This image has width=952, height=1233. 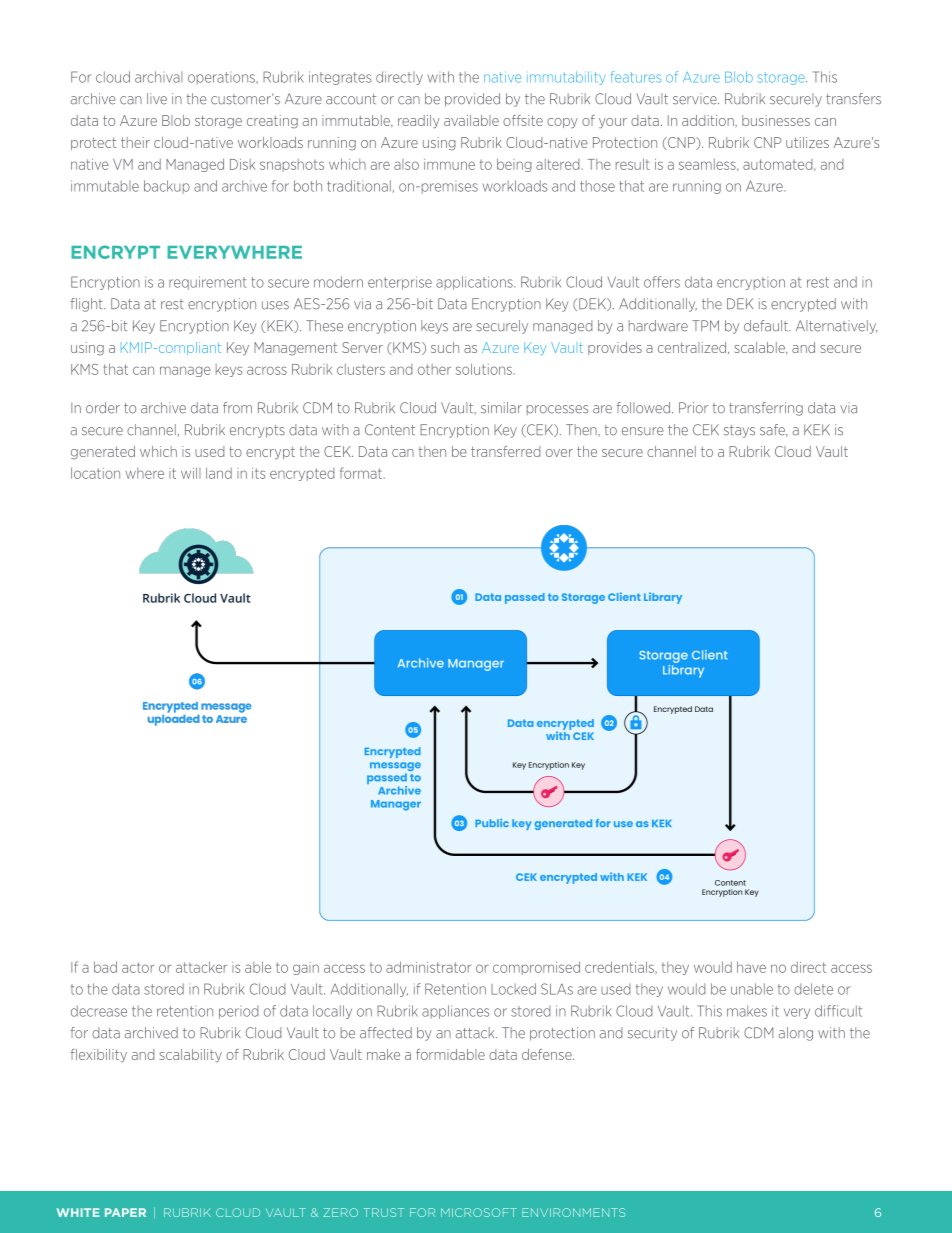 I want to click on paper, so click(x=125, y=1212).
